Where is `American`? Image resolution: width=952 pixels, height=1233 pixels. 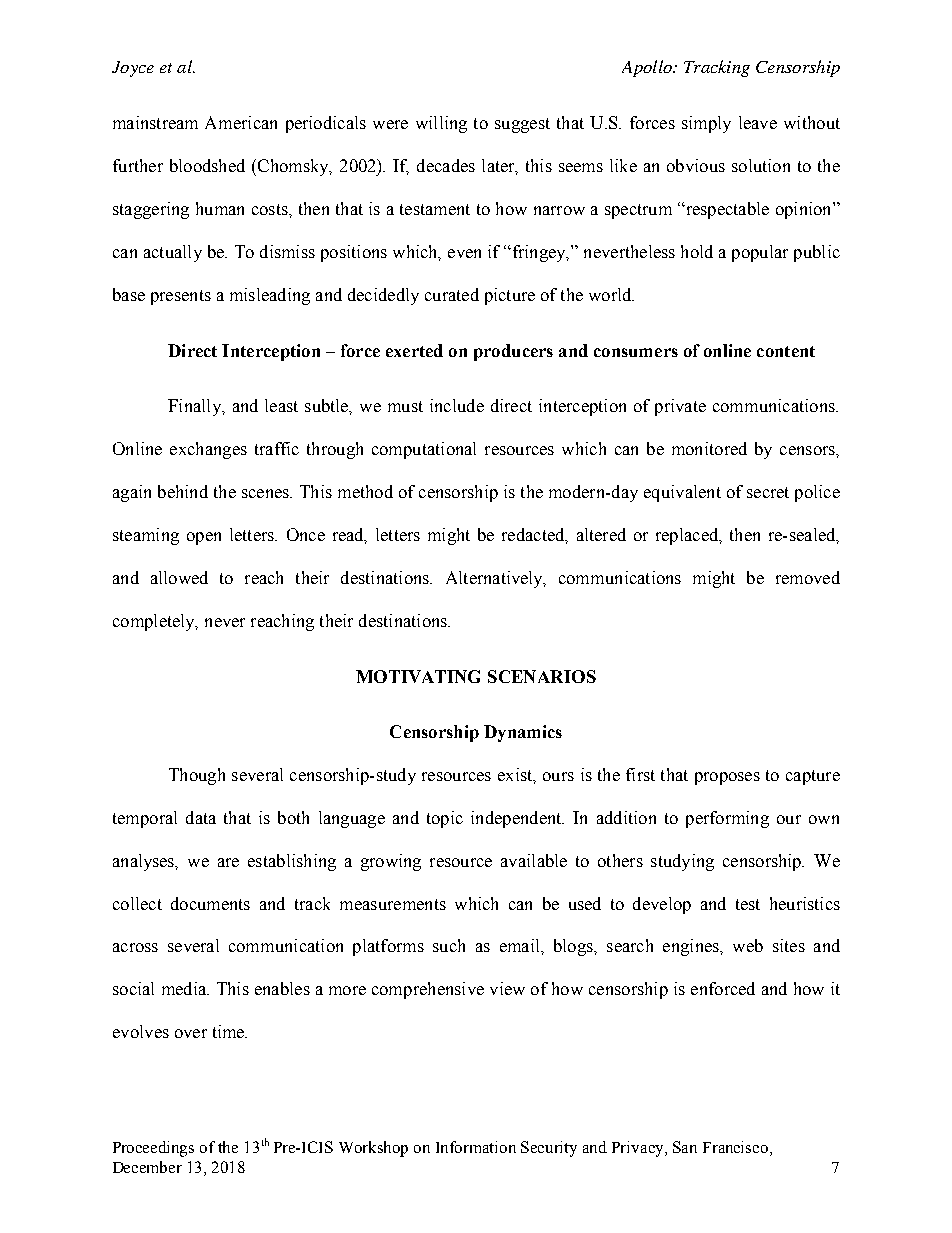 American is located at coordinates (241, 122).
